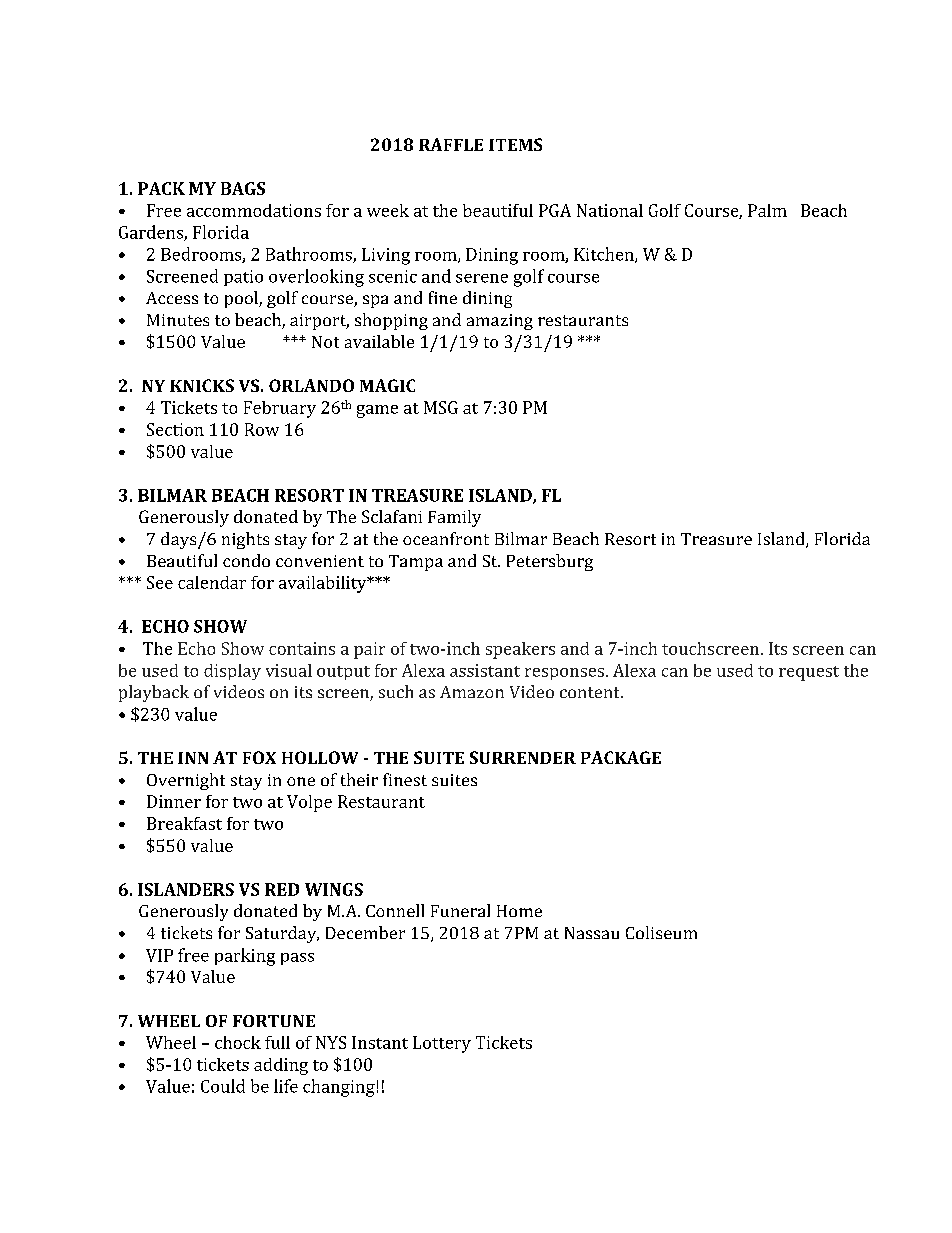  I want to click on RAFFLE, so click(451, 144).
